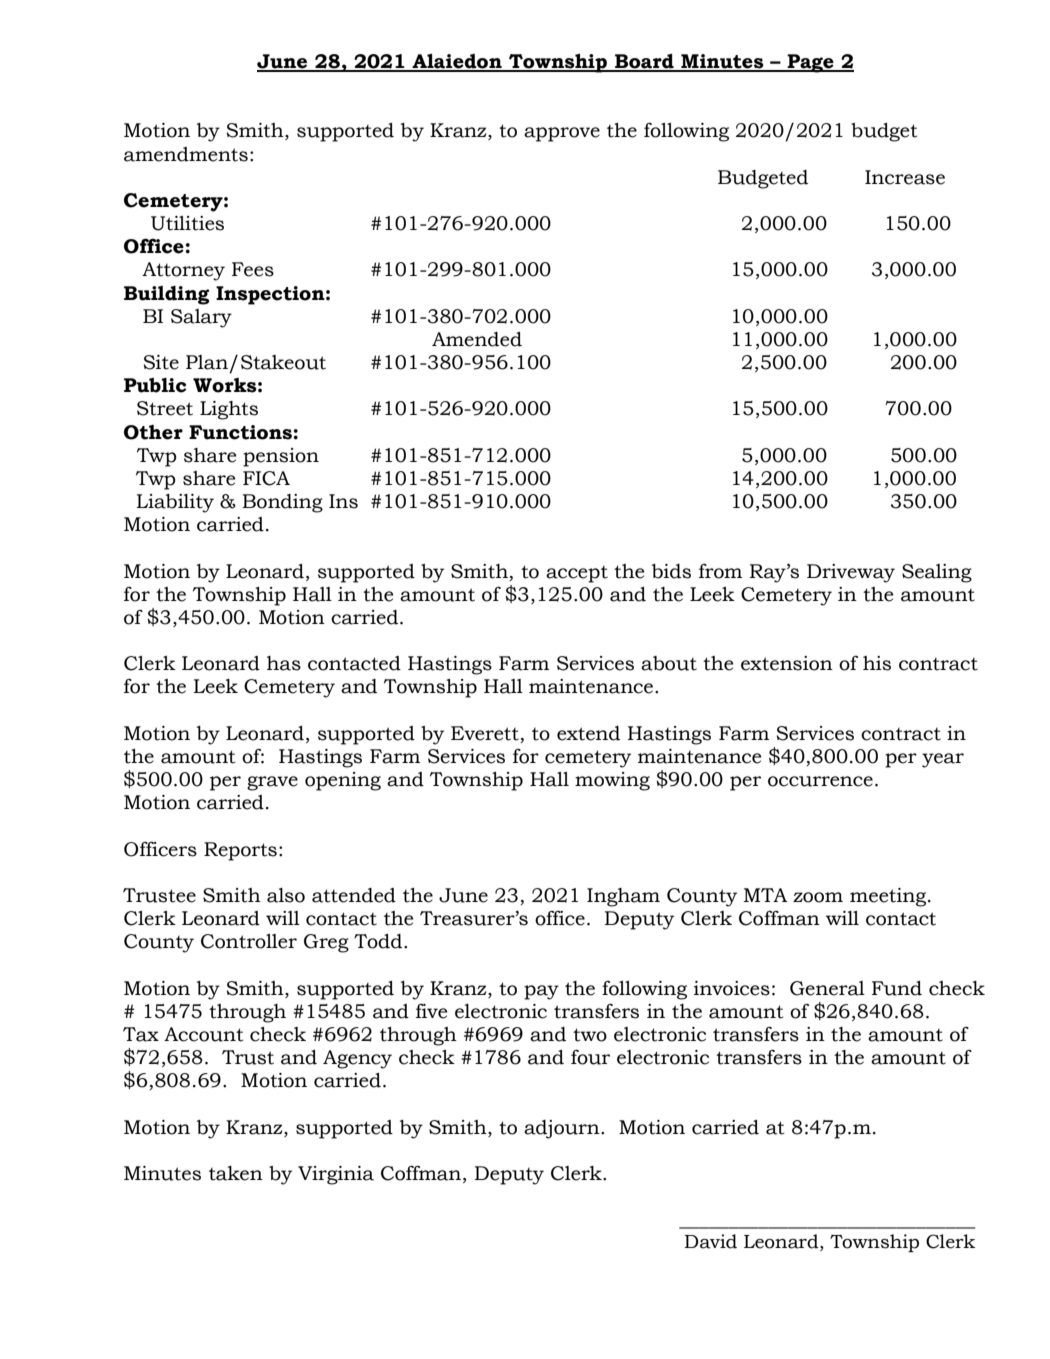 The width and height of the document is (1050, 1359). What do you see at coordinates (810, 63) in the document?
I see `Page` at bounding box center [810, 63].
